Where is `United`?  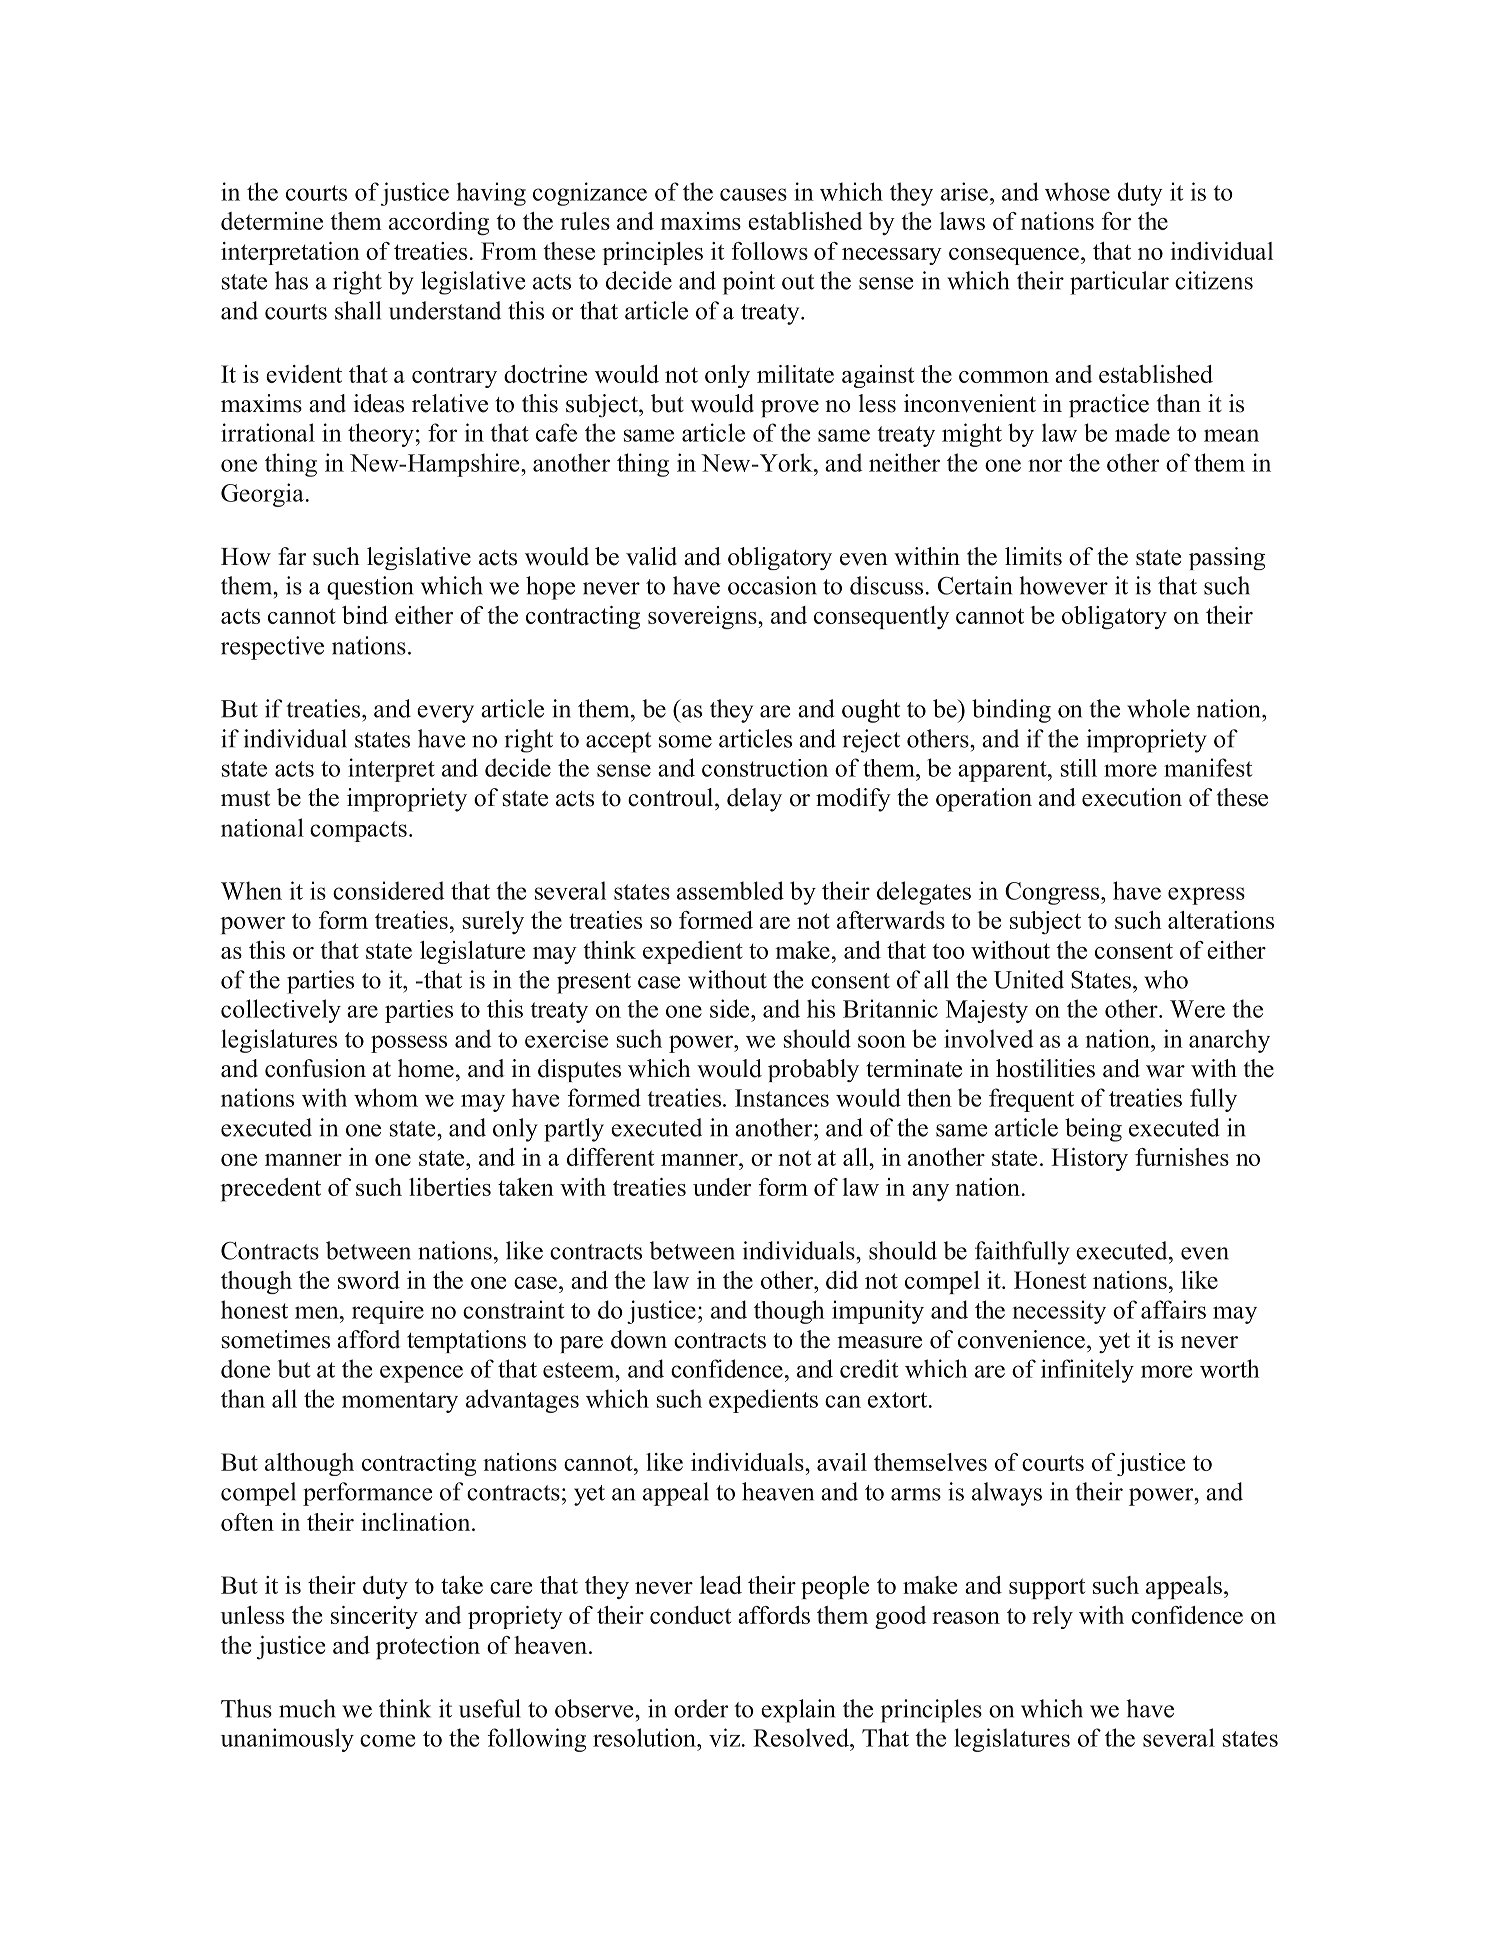
United is located at coordinates (1029, 979).
